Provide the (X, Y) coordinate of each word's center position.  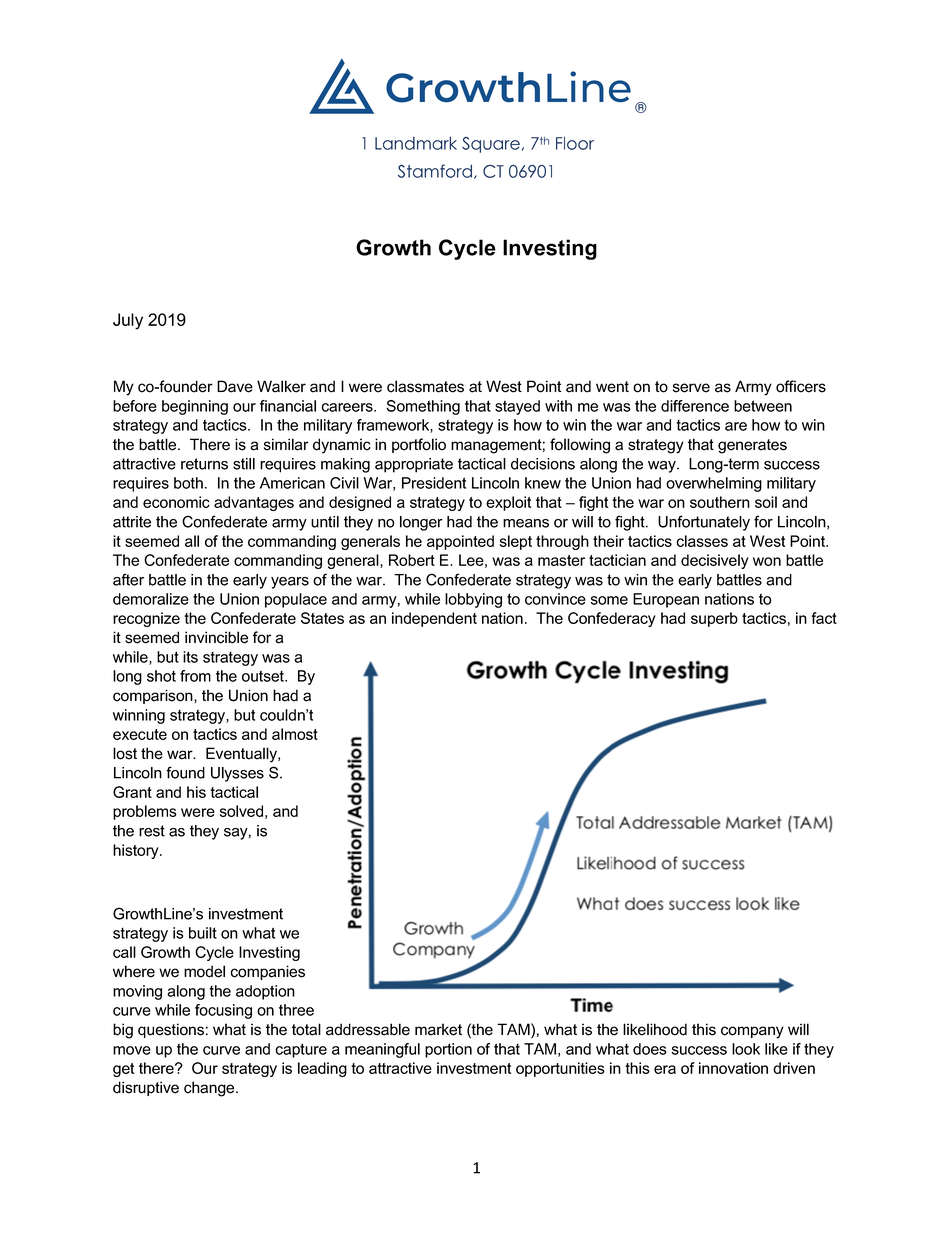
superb (714, 619)
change (210, 1089)
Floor (575, 143)
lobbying (473, 600)
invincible (216, 637)
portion (448, 1050)
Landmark (416, 143)
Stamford (435, 171)
